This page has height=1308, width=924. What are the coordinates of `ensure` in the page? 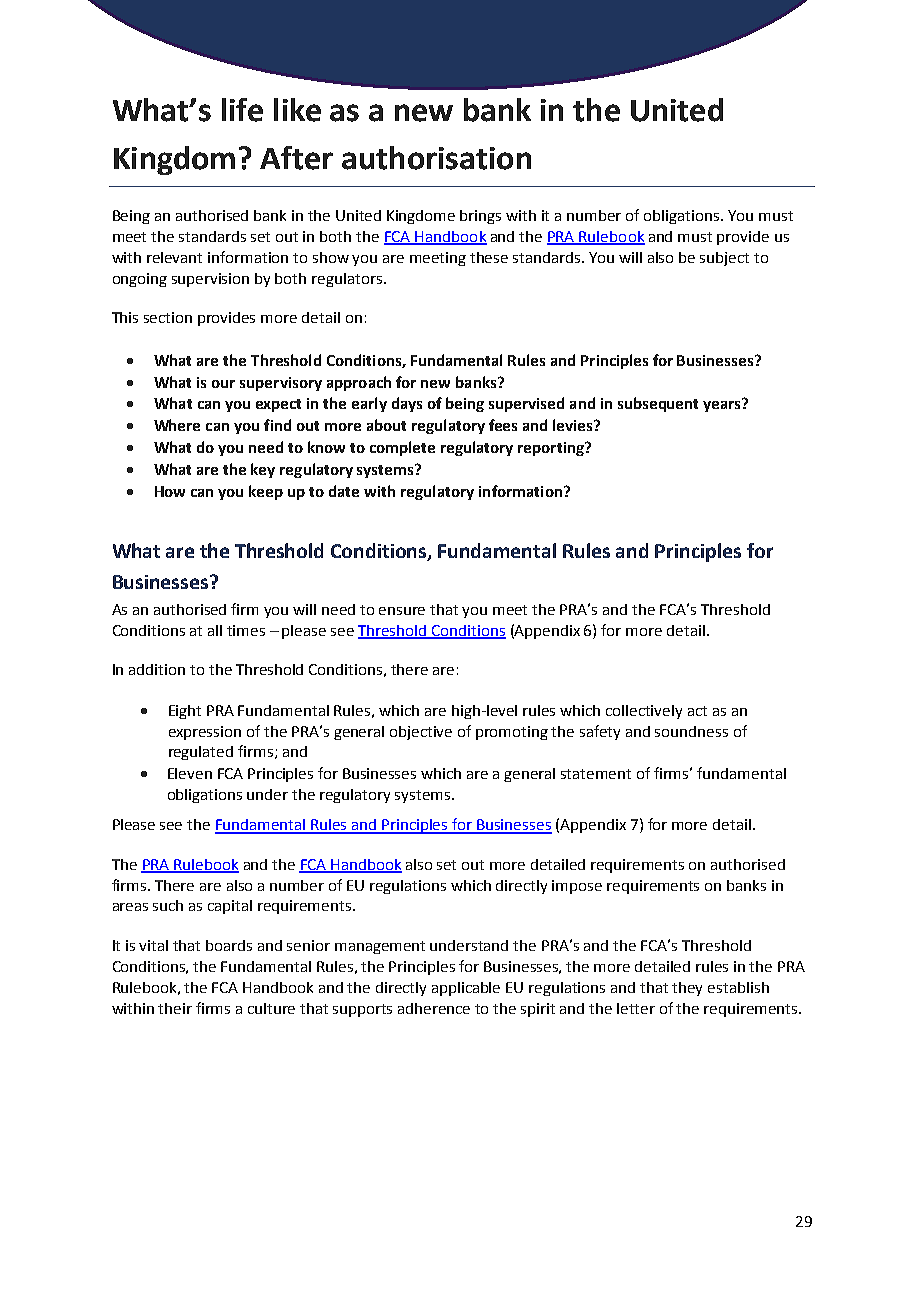 It's located at (402, 611).
